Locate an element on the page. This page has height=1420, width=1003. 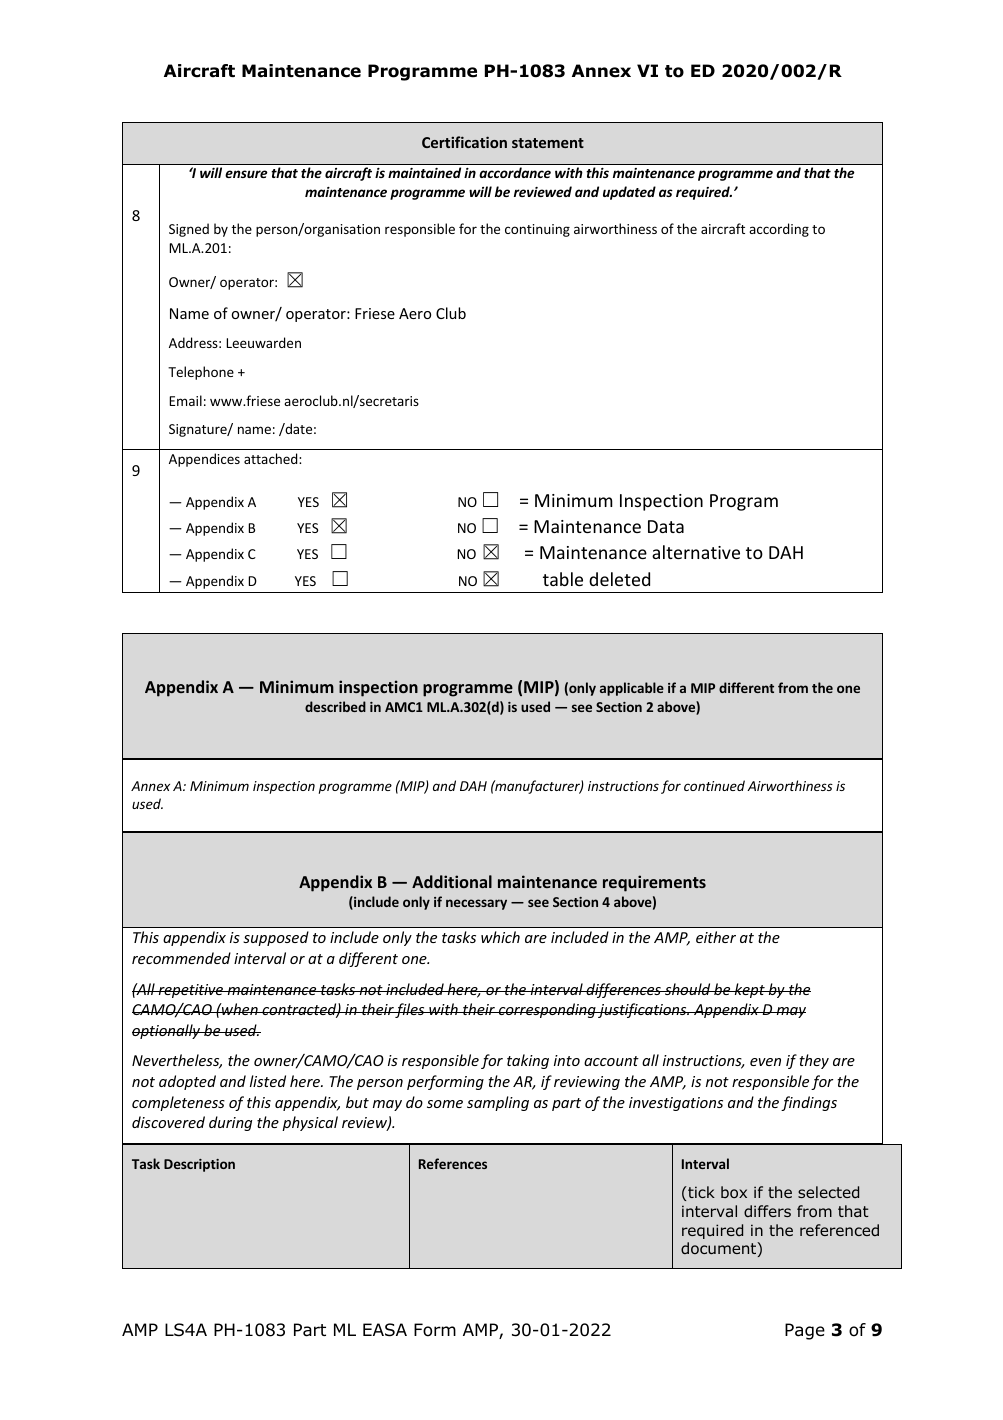
ensure is located at coordinates (246, 174).
